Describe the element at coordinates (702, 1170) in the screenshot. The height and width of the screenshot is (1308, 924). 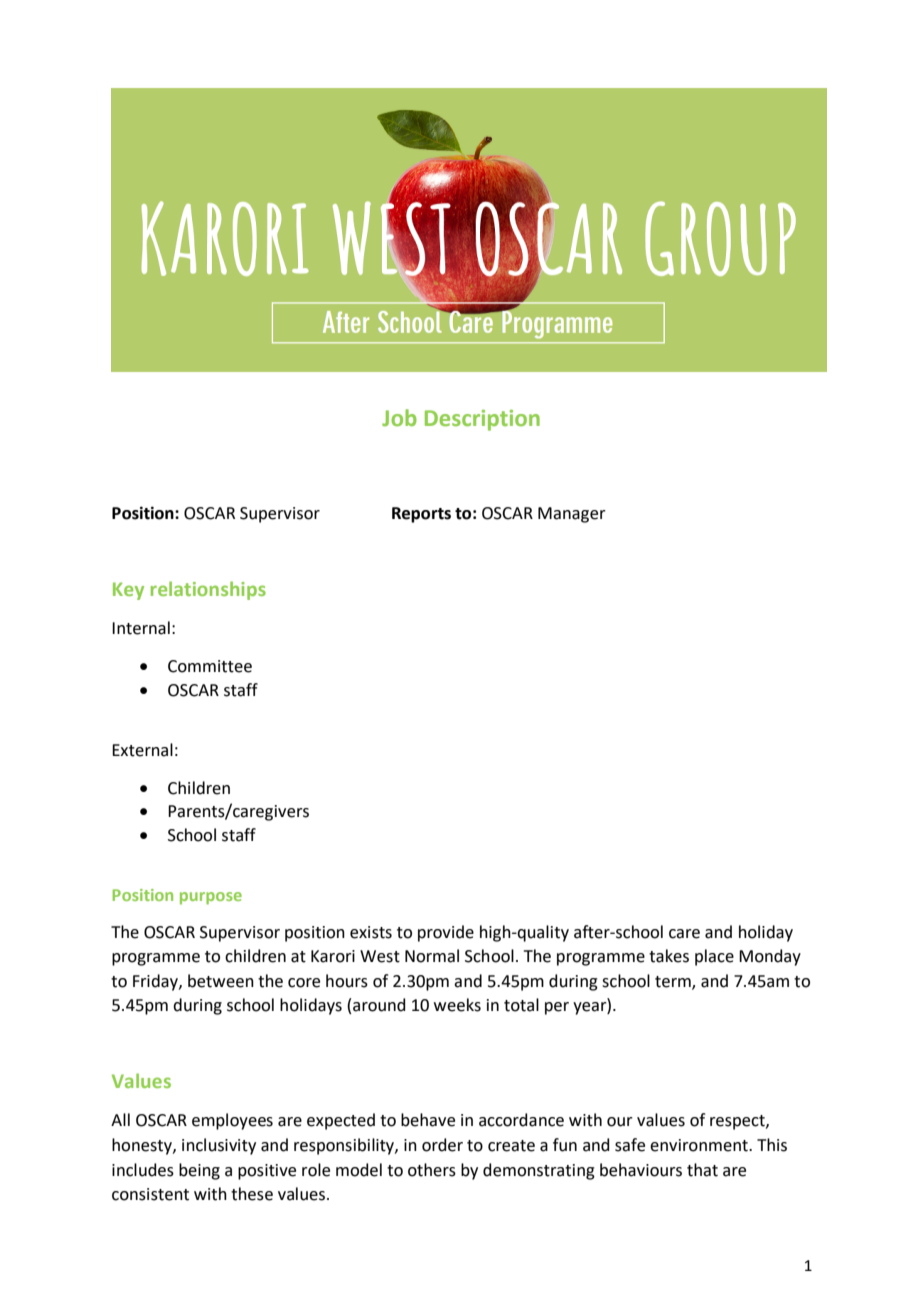
I see `that` at that location.
